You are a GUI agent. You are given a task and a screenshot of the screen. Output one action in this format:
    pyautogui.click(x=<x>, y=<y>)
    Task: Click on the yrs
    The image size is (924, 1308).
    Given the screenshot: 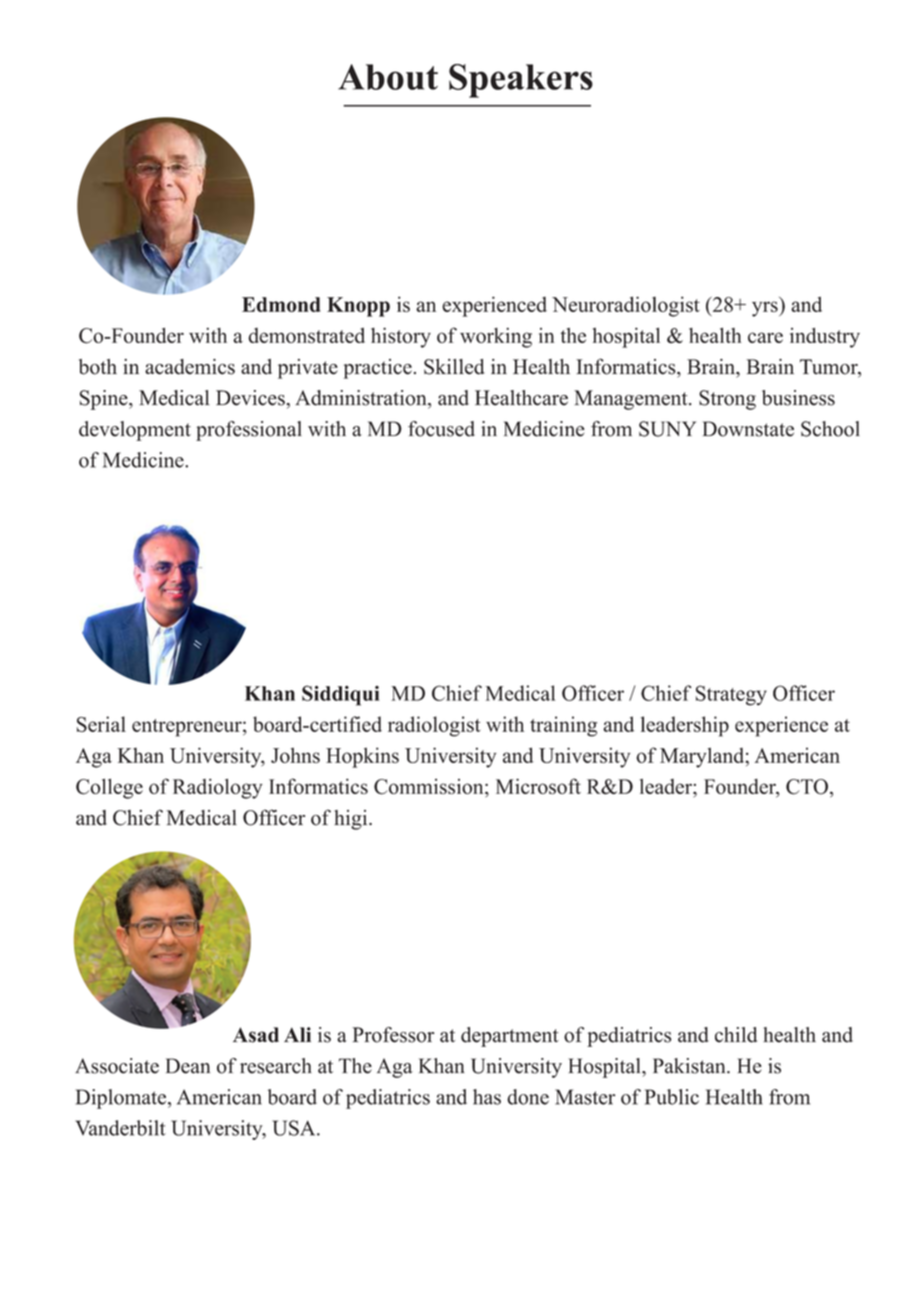 What is the action you would take?
    pyautogui.click(x=766, y=309)
